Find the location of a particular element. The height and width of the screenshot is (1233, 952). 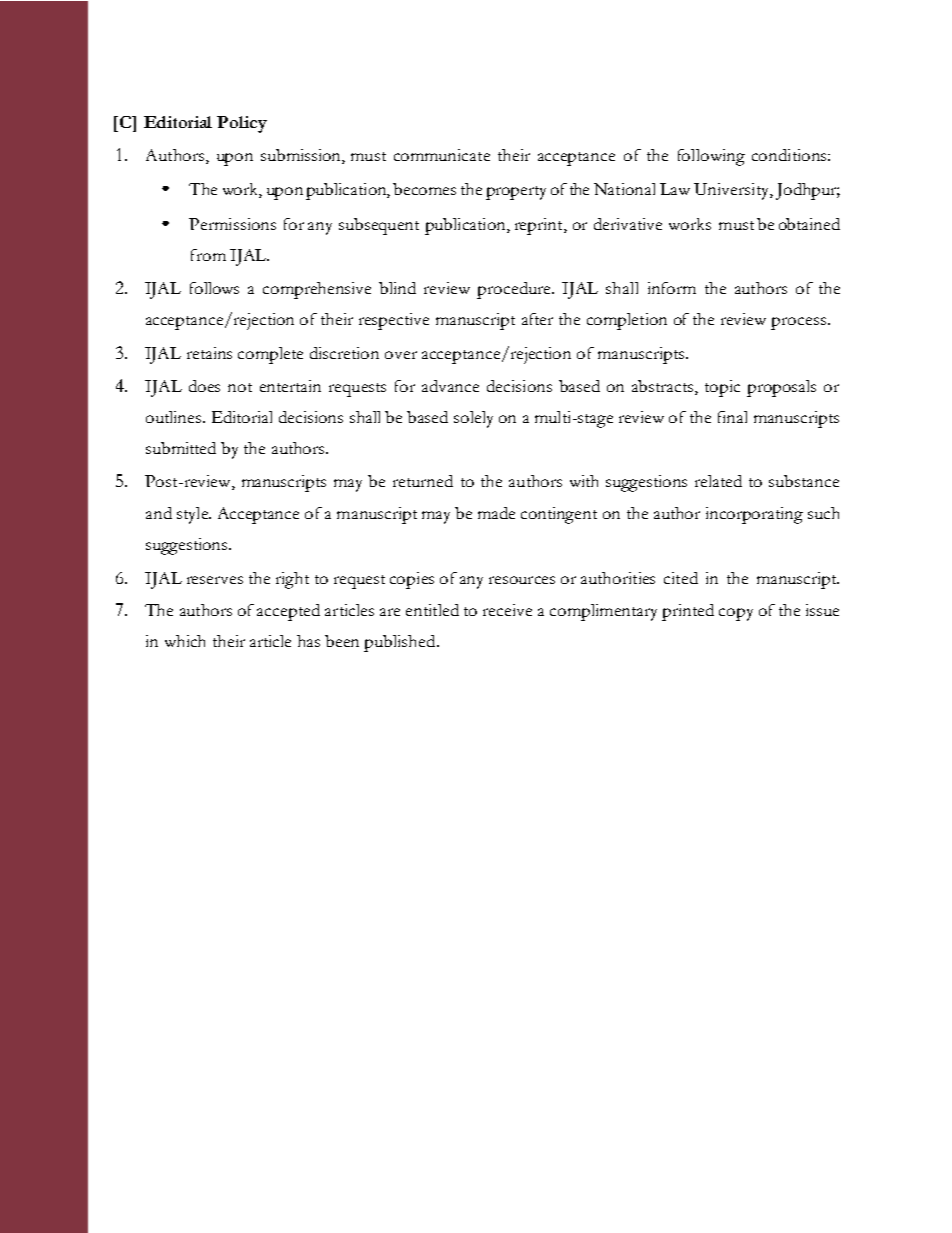

Permissions is located at coordinates (232, 224).
